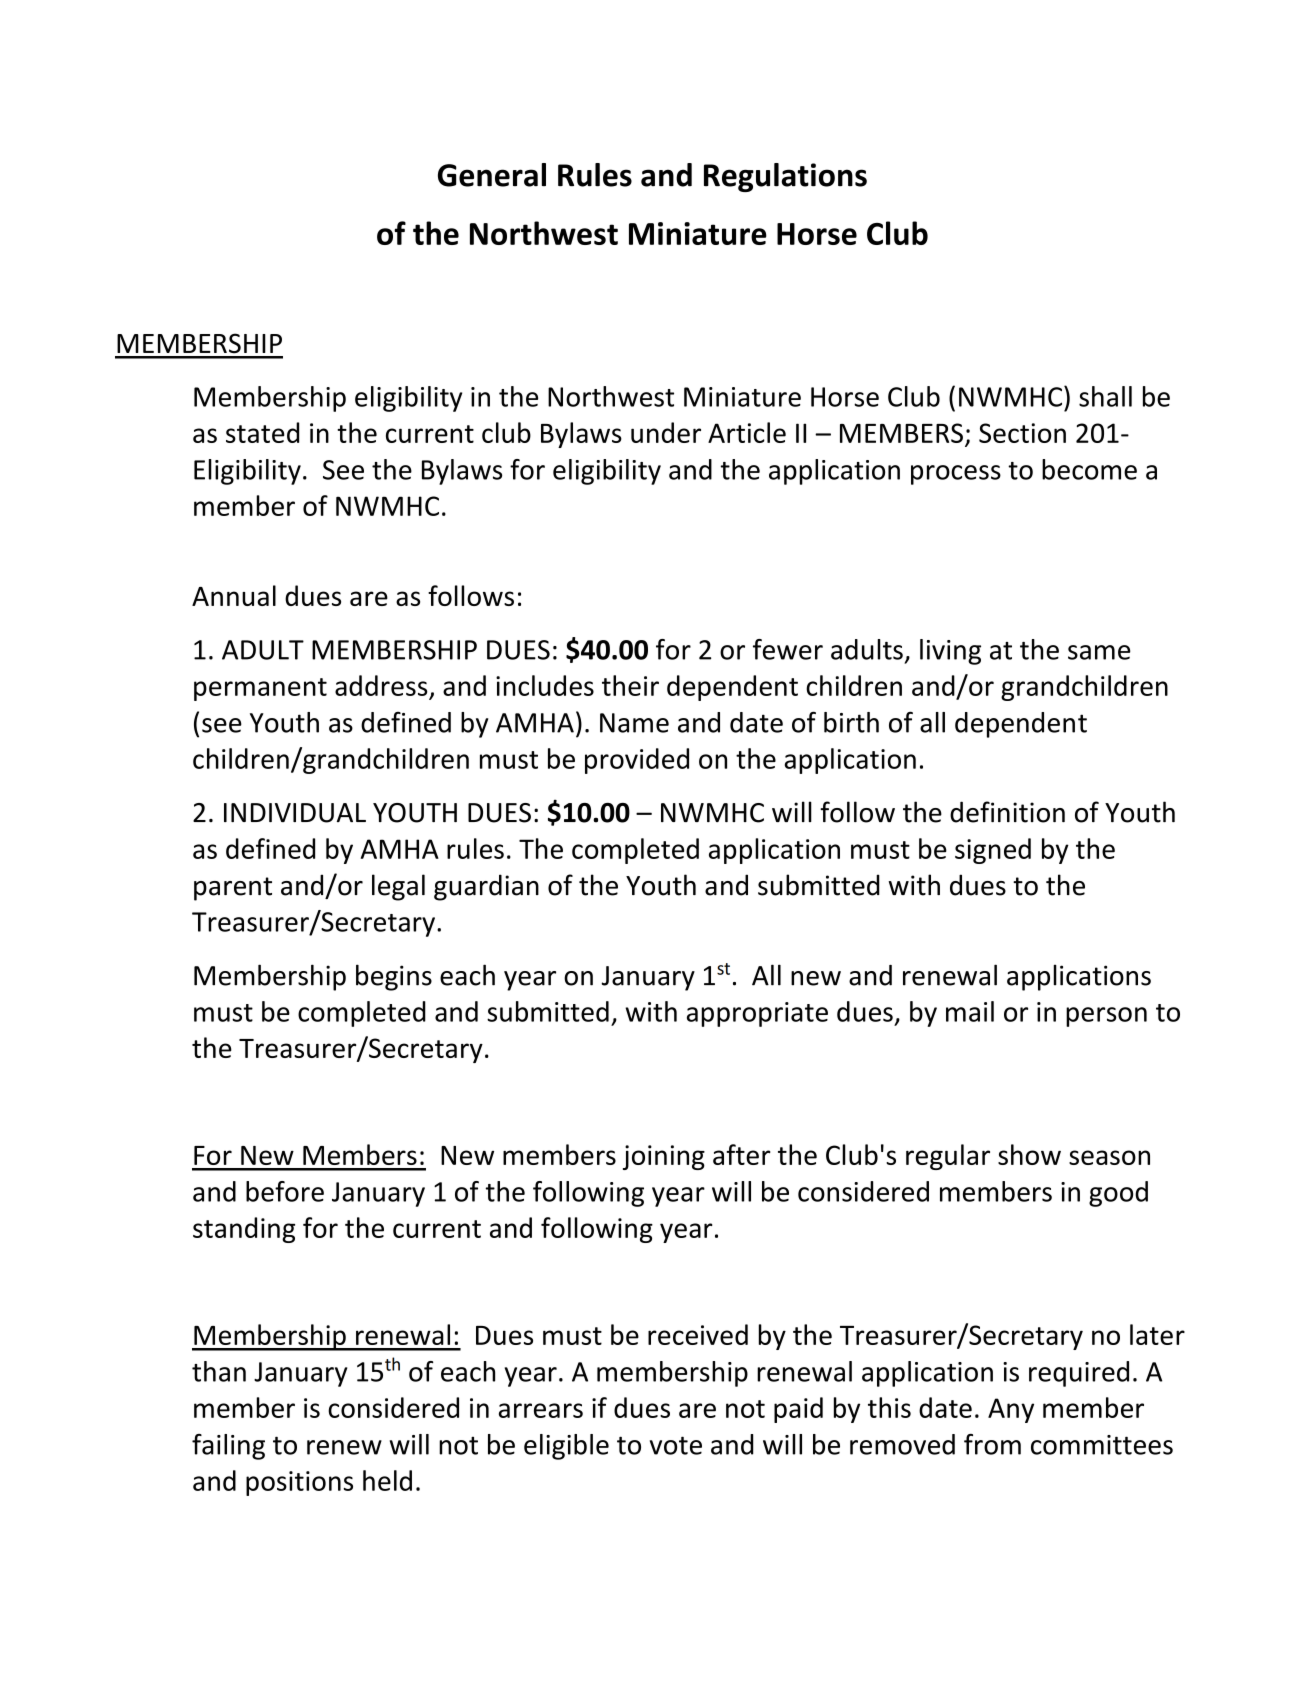 The height and width of the document is (1689, 1305). I want to click on vote, so click(676, 1445).
